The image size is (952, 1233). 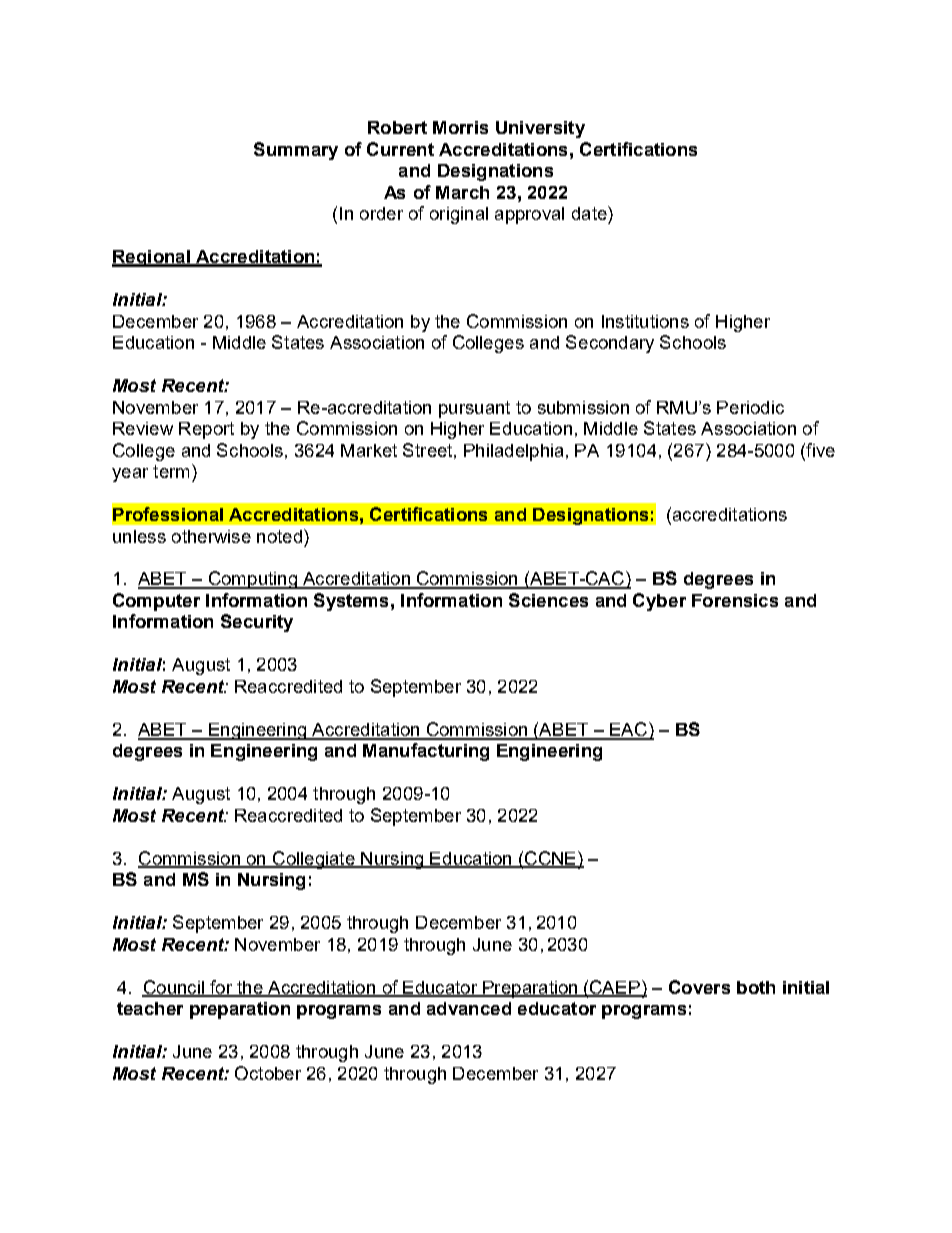 What do you see at coordinates (469, 1008) in the screenshot?
I see `advanced` at bounding box center [469, 1008].
